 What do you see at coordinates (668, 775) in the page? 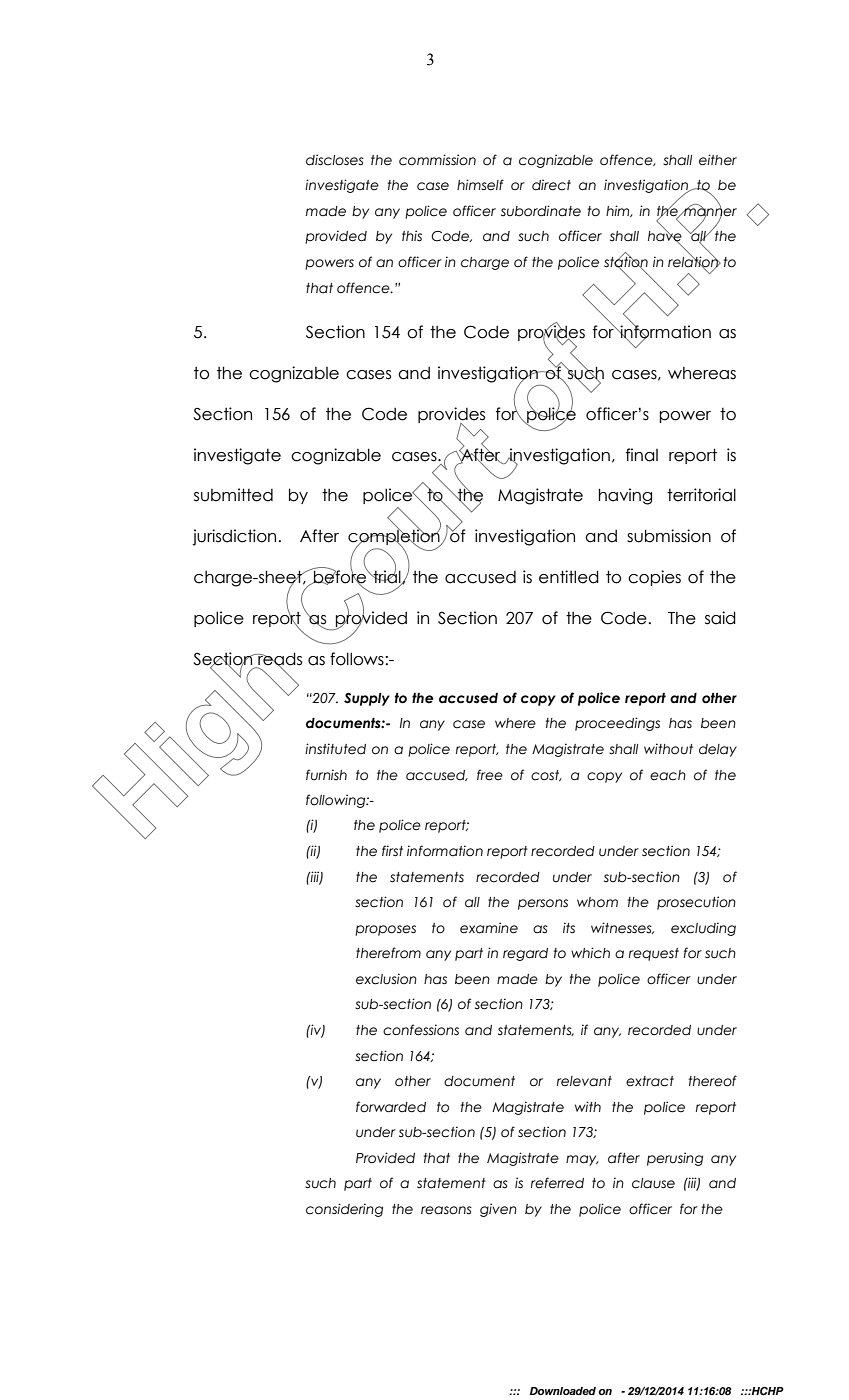
I see `each` at bounding box center [668, 775].
